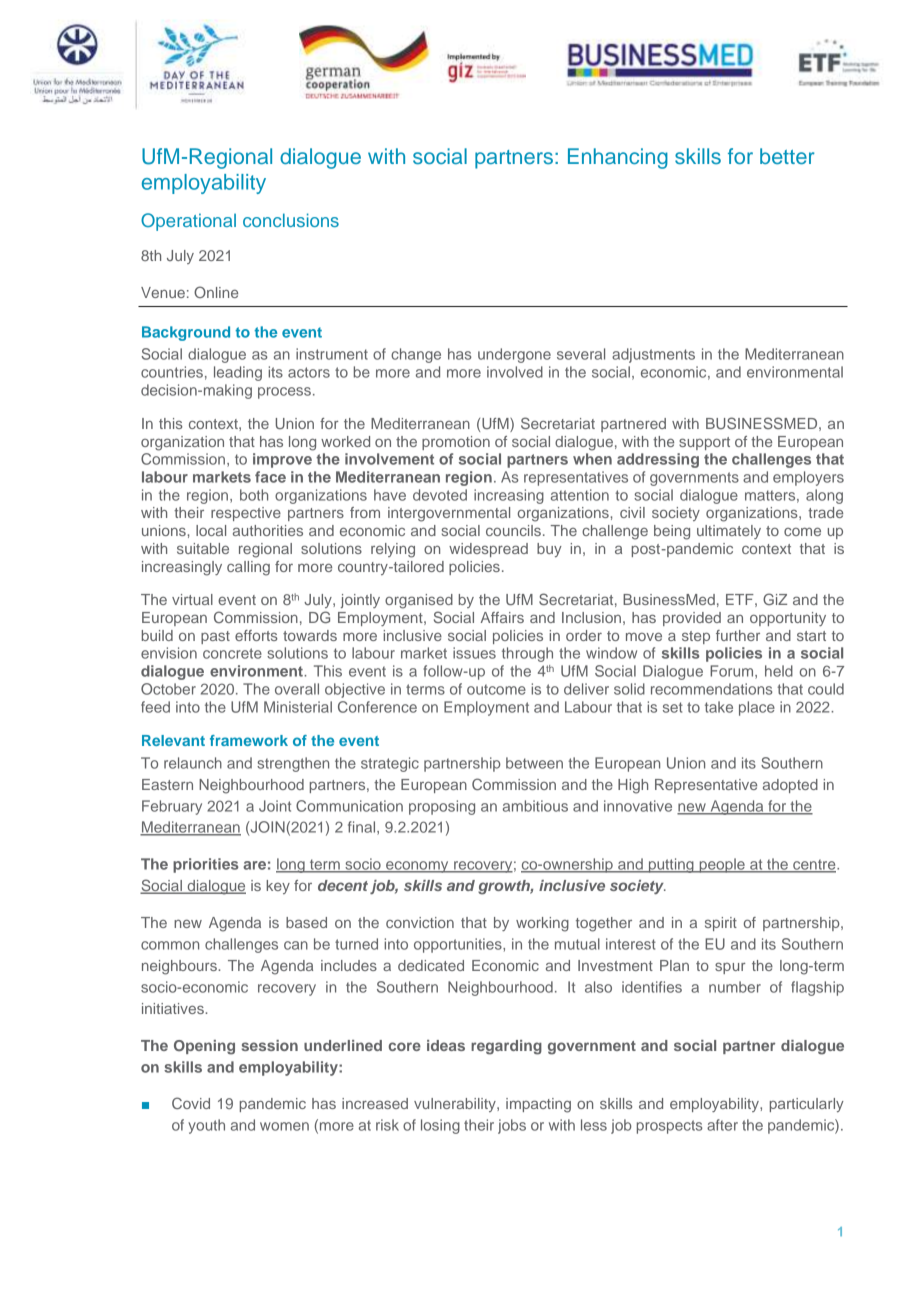  What do you see at coordinates (254, 495) in the document?
I see `both` at bounding box center [254, 495].
